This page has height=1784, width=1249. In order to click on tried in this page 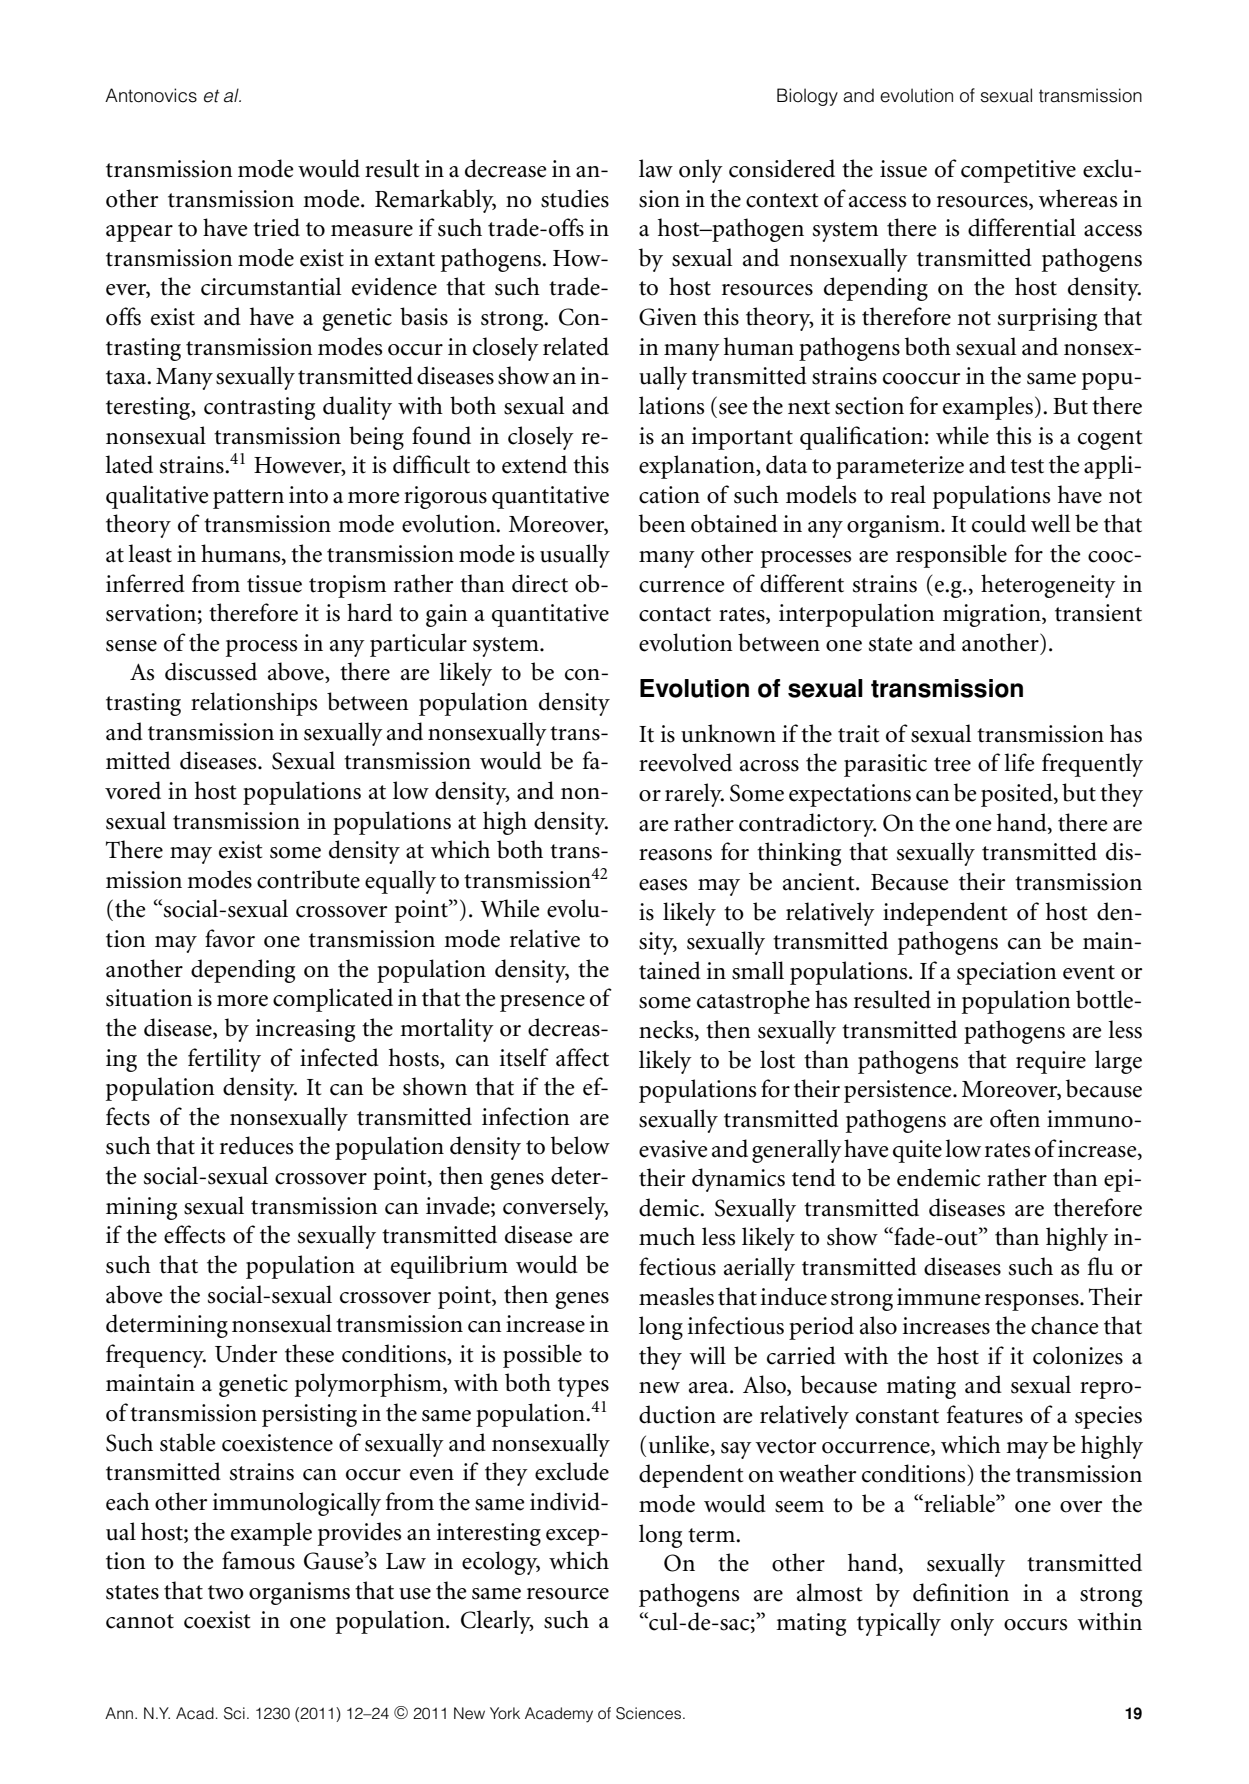, I will do `click(276, 227)`.
